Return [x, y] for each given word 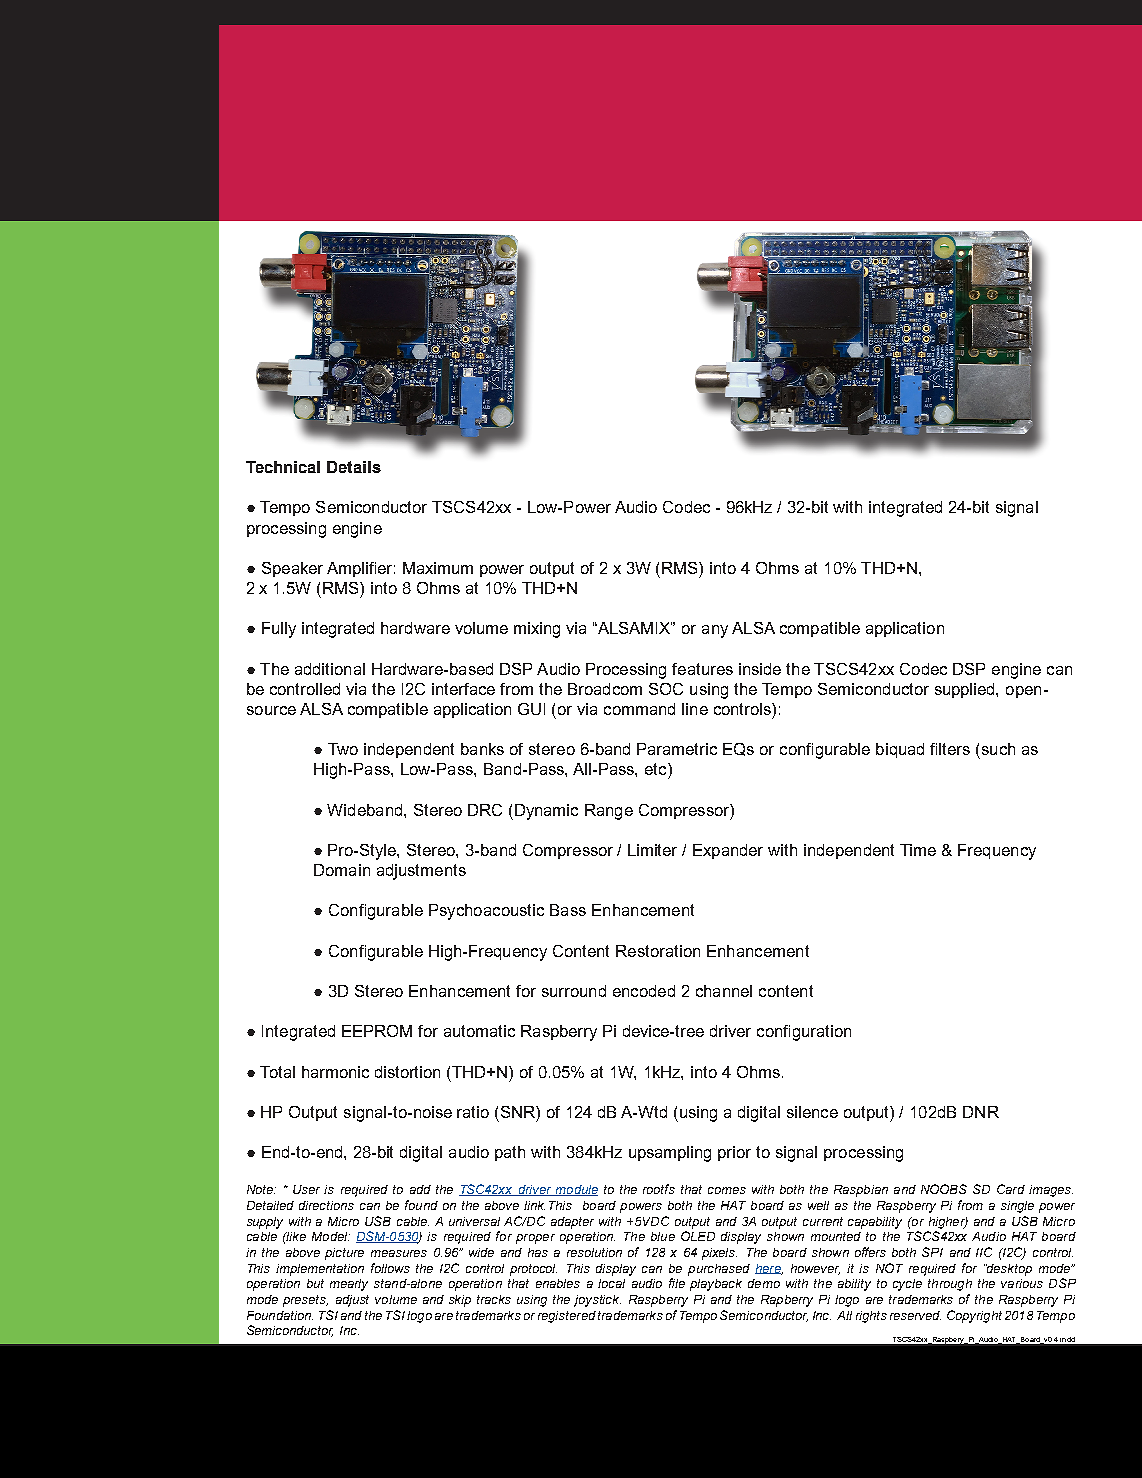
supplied [966, 690]
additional [330, 669]
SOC [666, 689]
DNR [981, 1112]
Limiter [652, 850]
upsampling [670, 1154]
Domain [342, 870]
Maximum [438, 568]
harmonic [335, 1072]
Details [354, 467]
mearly [349, 1285]
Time [918, 850]
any [715, 631]
